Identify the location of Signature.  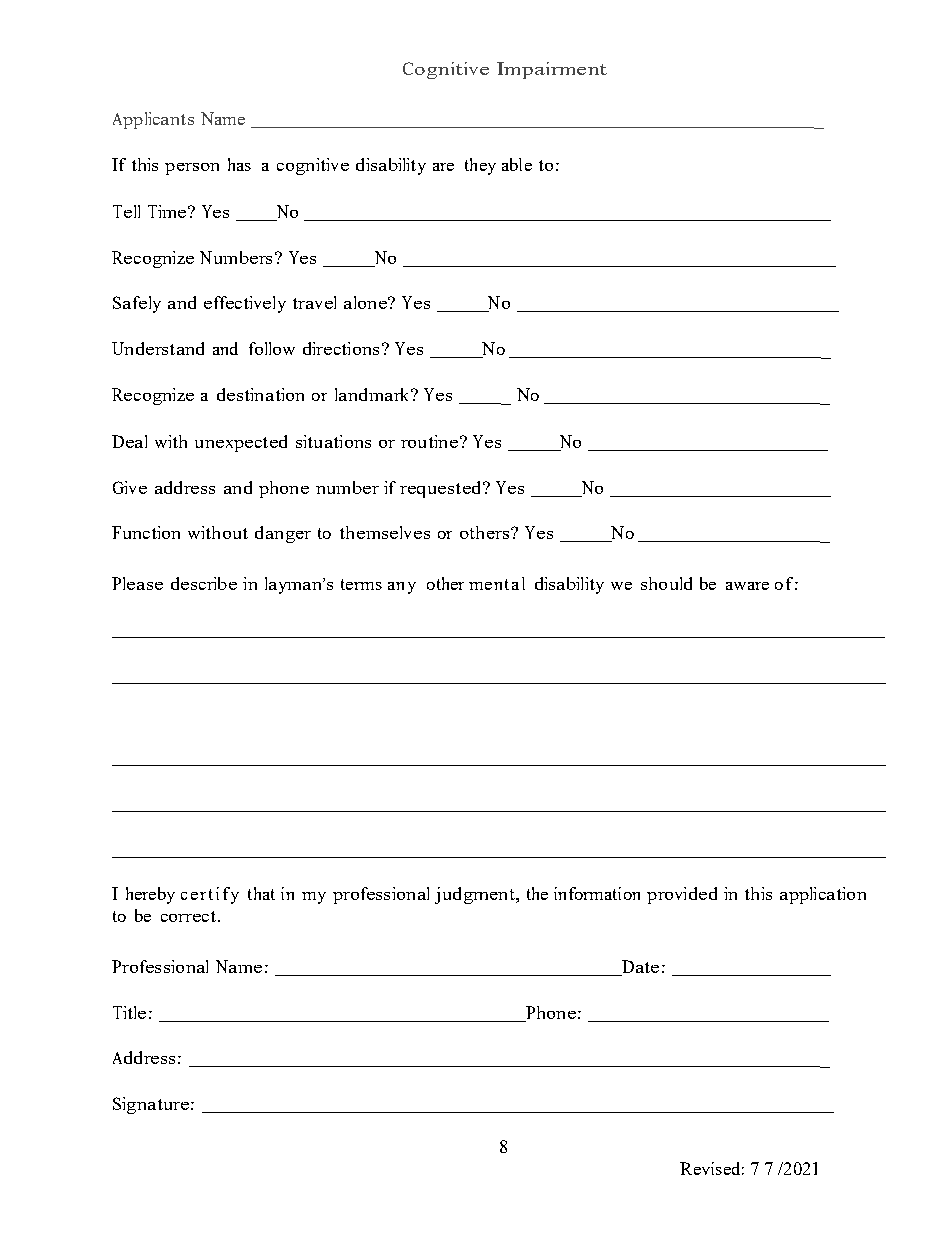
(151, 1105).
